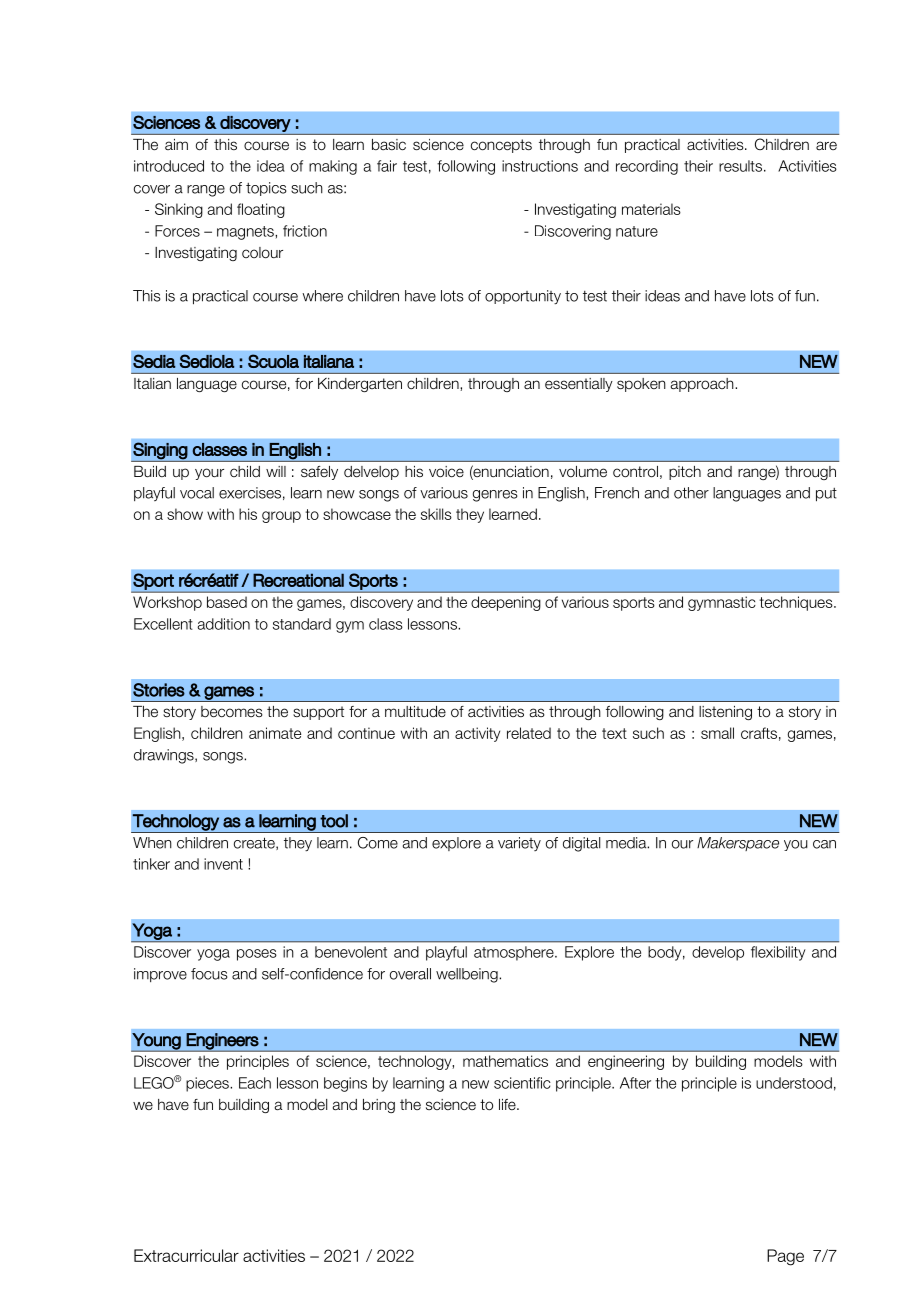 The width and height of the document is (924, 1308). Describe the element at coordinates (740, 166) in the document. I see `results` at that location.
